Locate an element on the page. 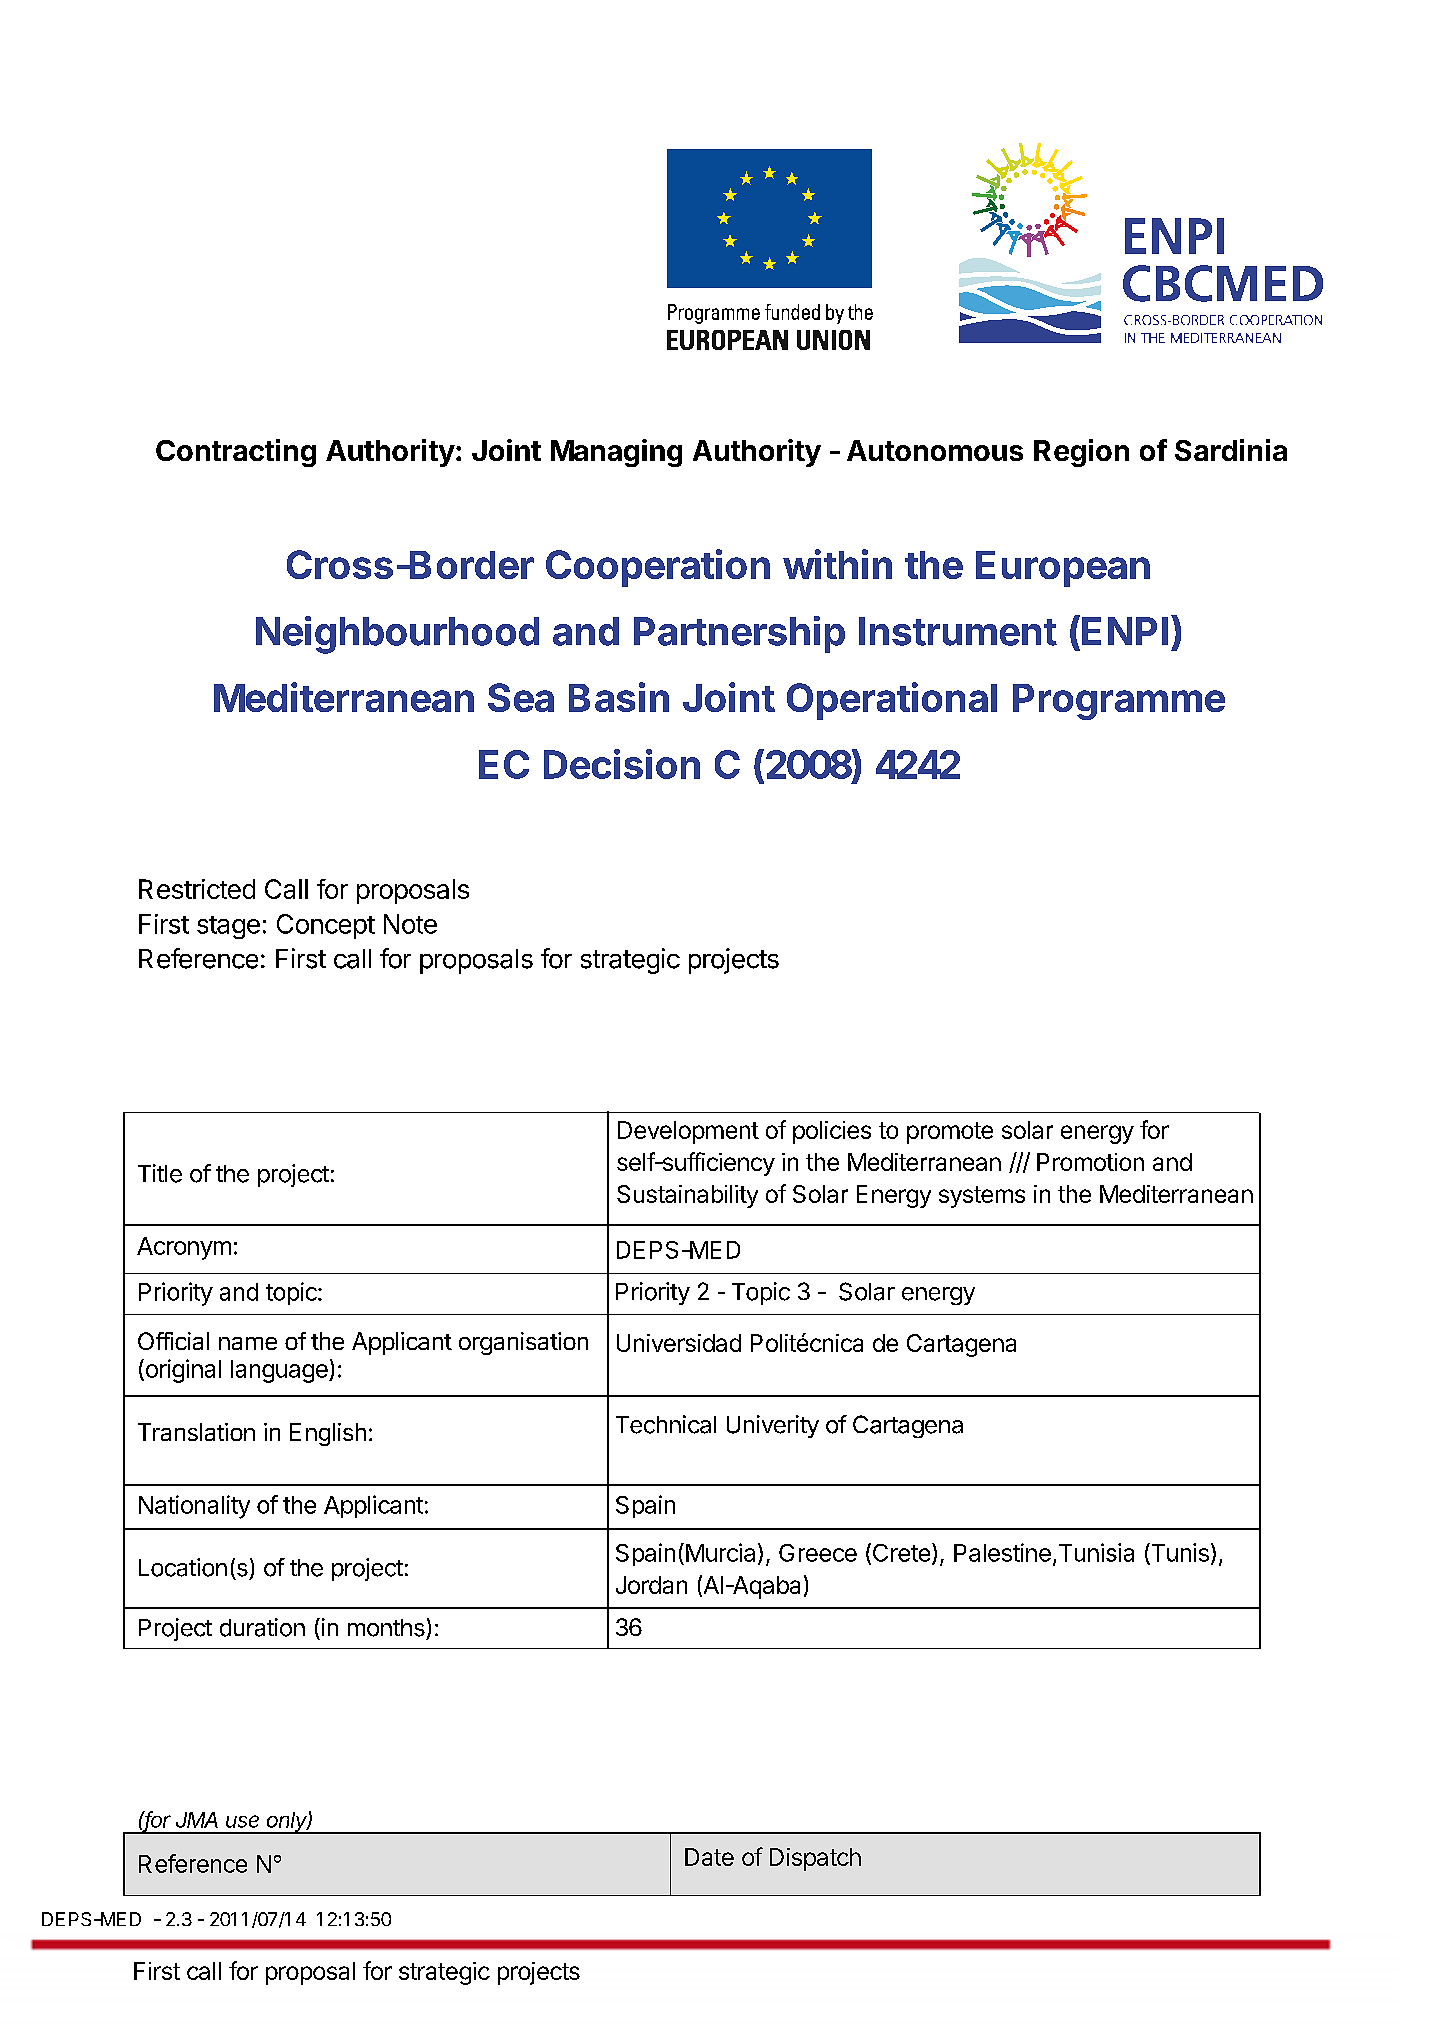  Region is located at coordinates (1081, 453).
